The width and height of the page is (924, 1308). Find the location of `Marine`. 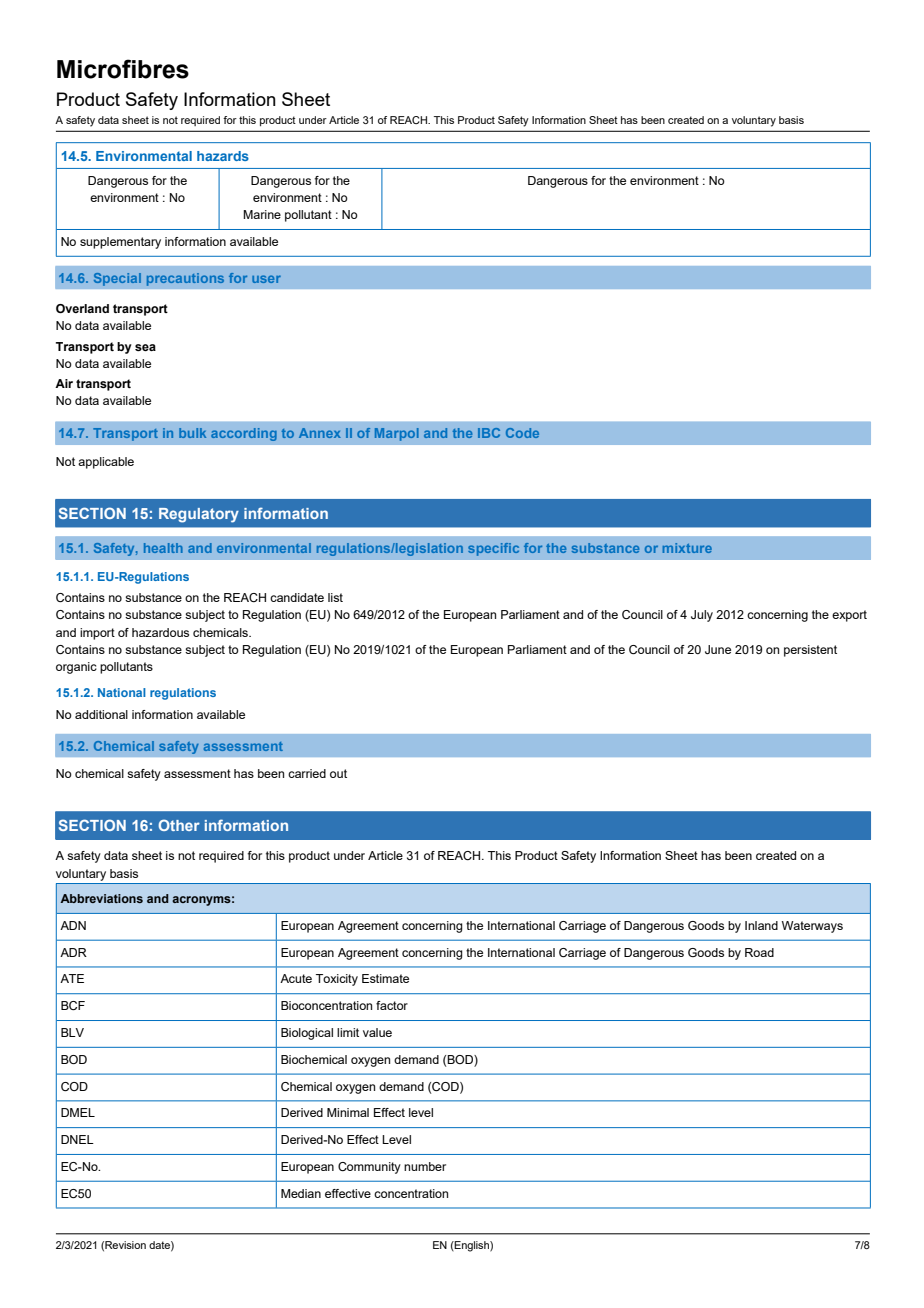

Marine is located at coordinates (262, 214).
